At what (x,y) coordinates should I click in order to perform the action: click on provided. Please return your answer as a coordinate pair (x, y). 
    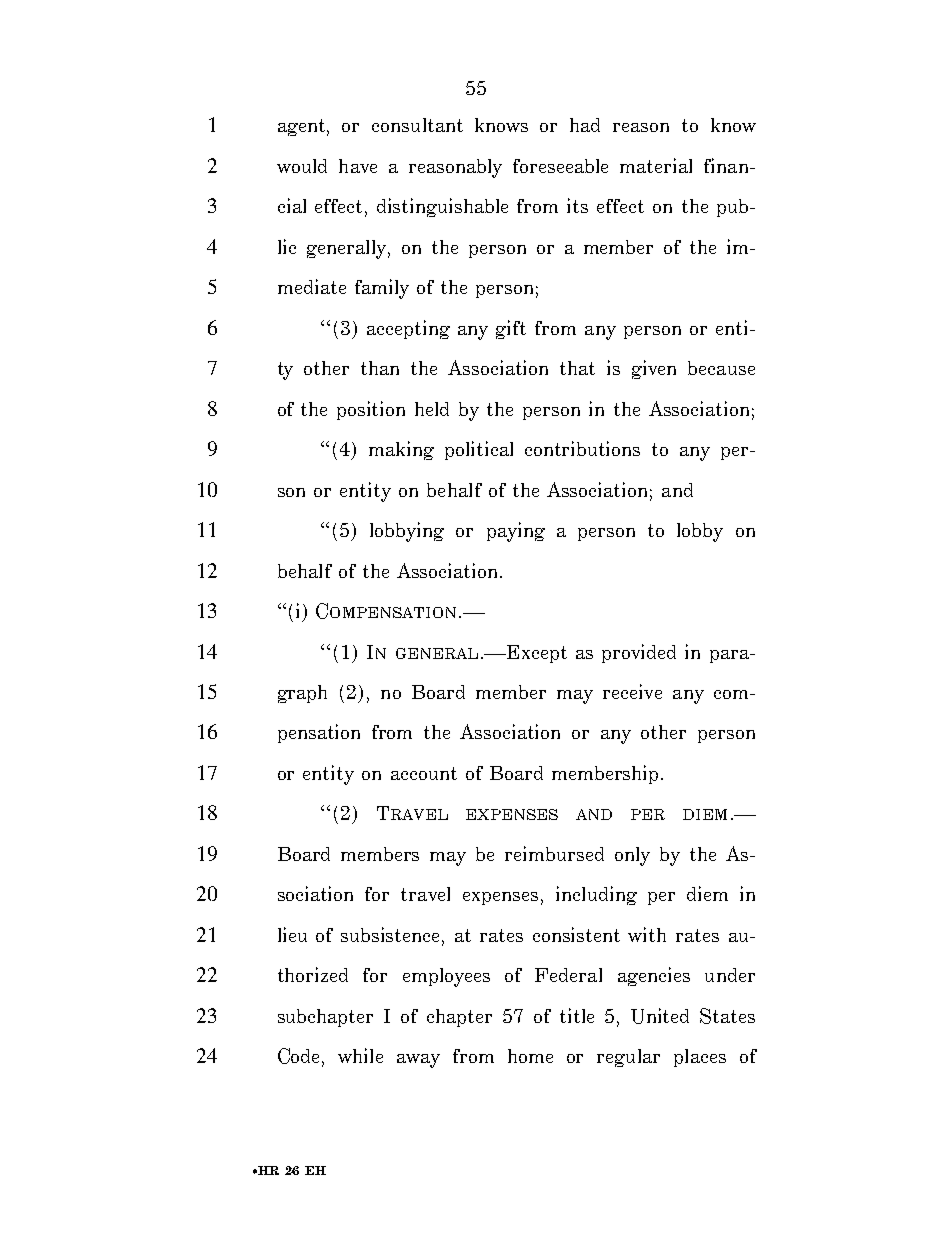
    Looking at the image, I should click on (639, 653).
